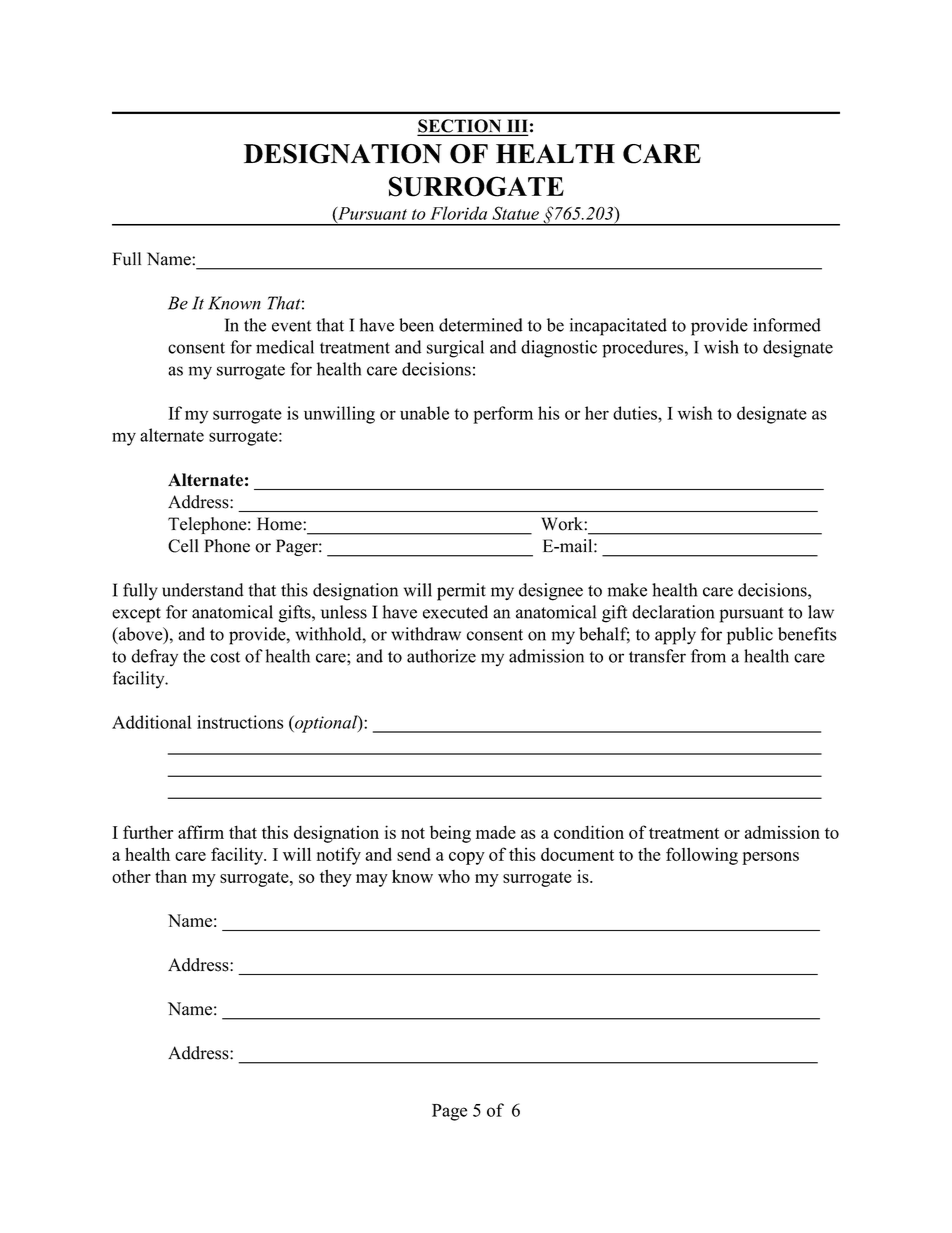 This screenshot has height=1233, width=952. What do you see at coordinates (461, 592) in the screenshot?
I see `permit` at bounding box center [461, 592].
